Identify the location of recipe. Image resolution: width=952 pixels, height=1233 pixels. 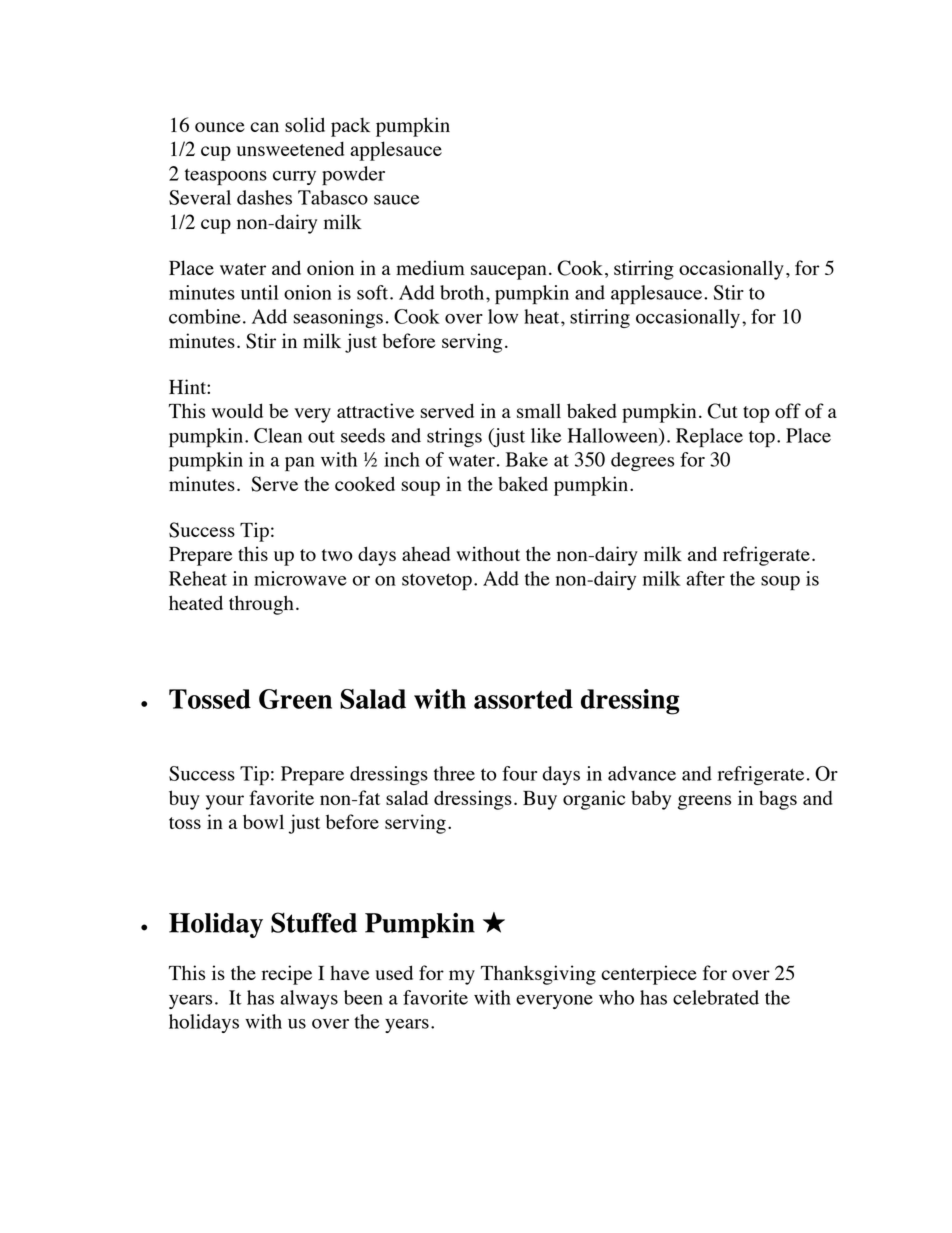
(287, 975).
